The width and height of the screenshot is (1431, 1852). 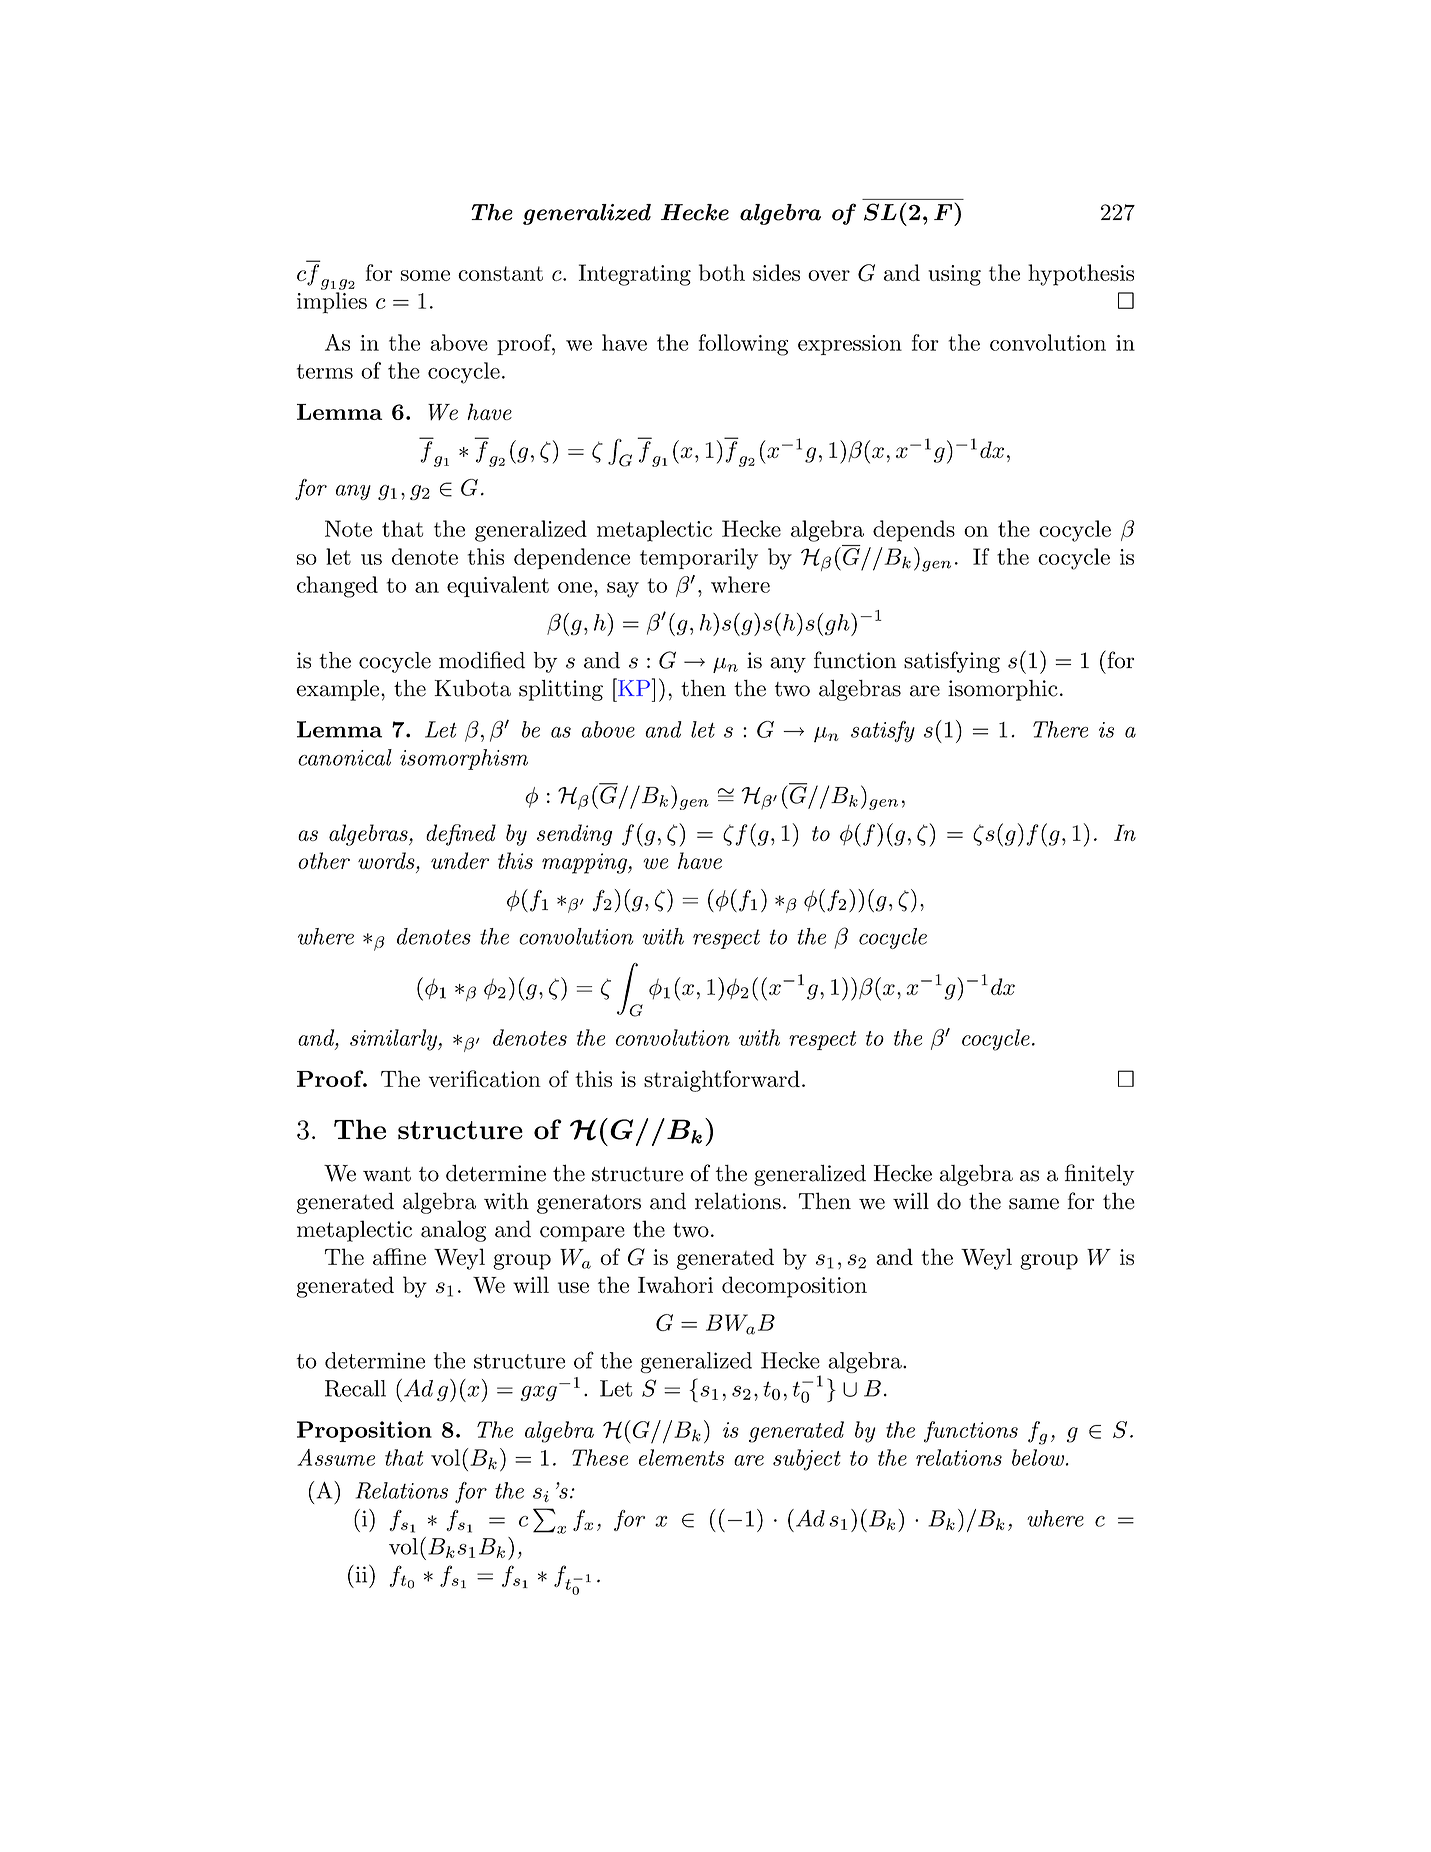 What do you see at coordinates (589, 1204) in the screenshot?
I see `generators` at bounding box center [589, 1204].
